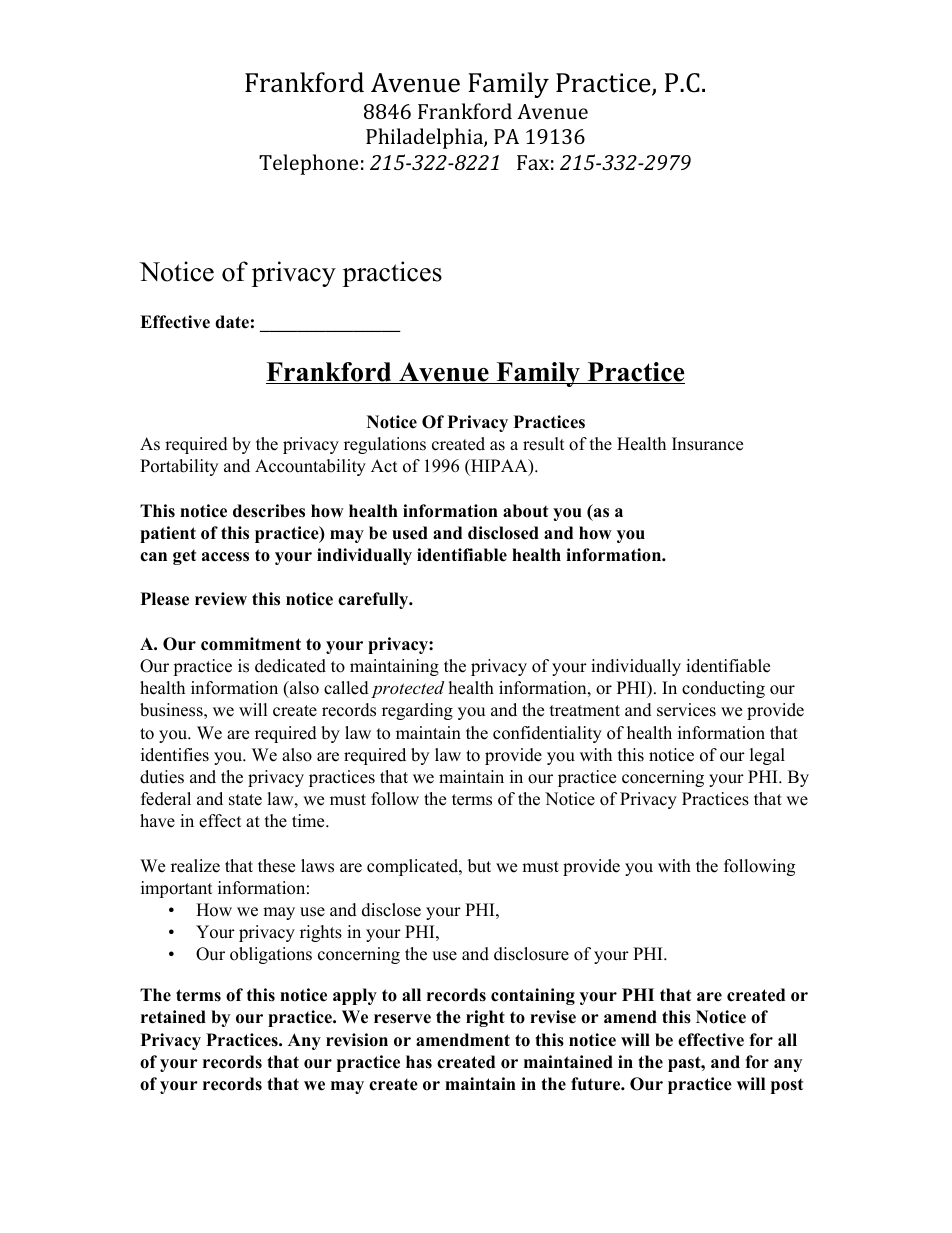  I want to click on commitment, so click(251, 644).
